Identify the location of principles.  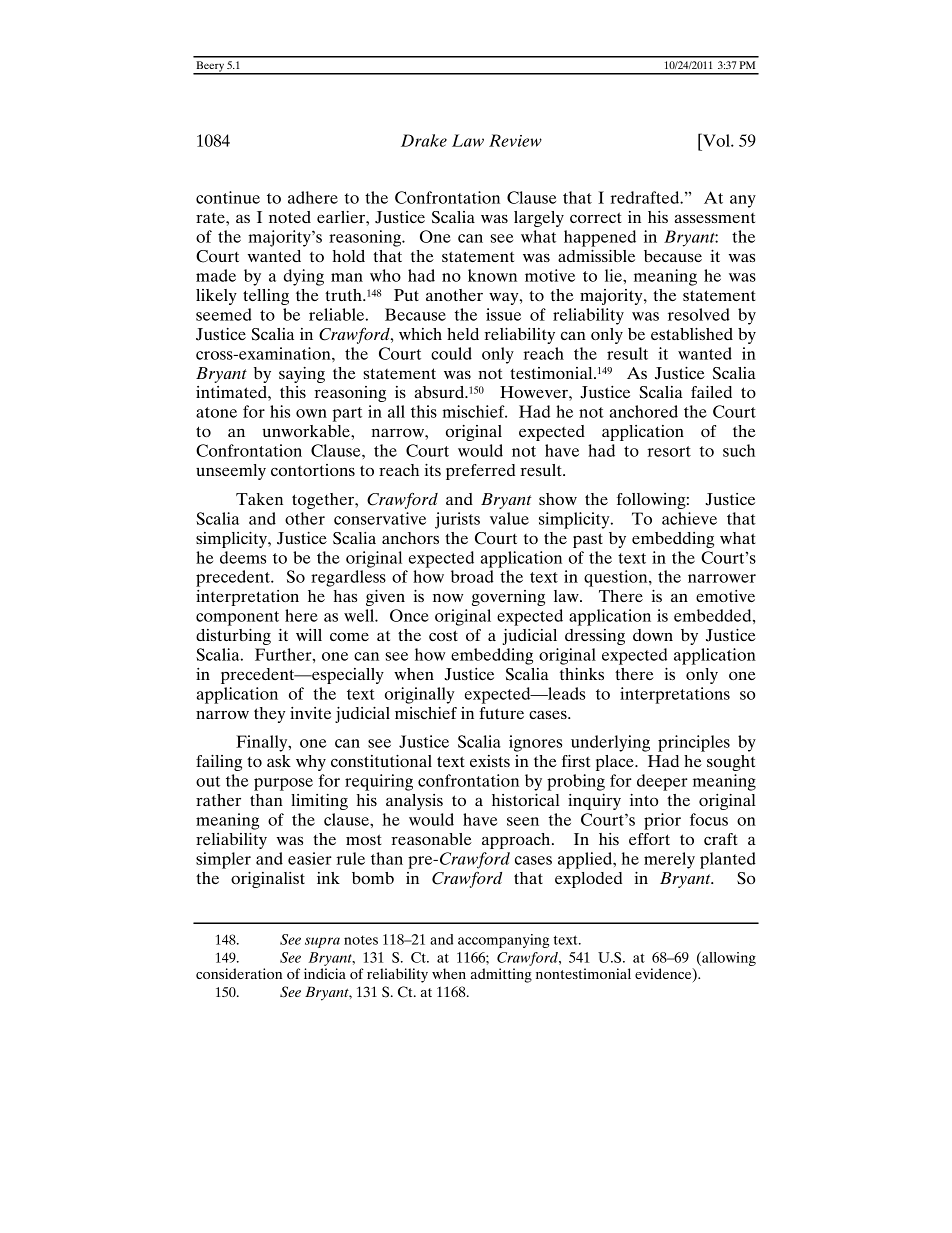
(694, 743).
